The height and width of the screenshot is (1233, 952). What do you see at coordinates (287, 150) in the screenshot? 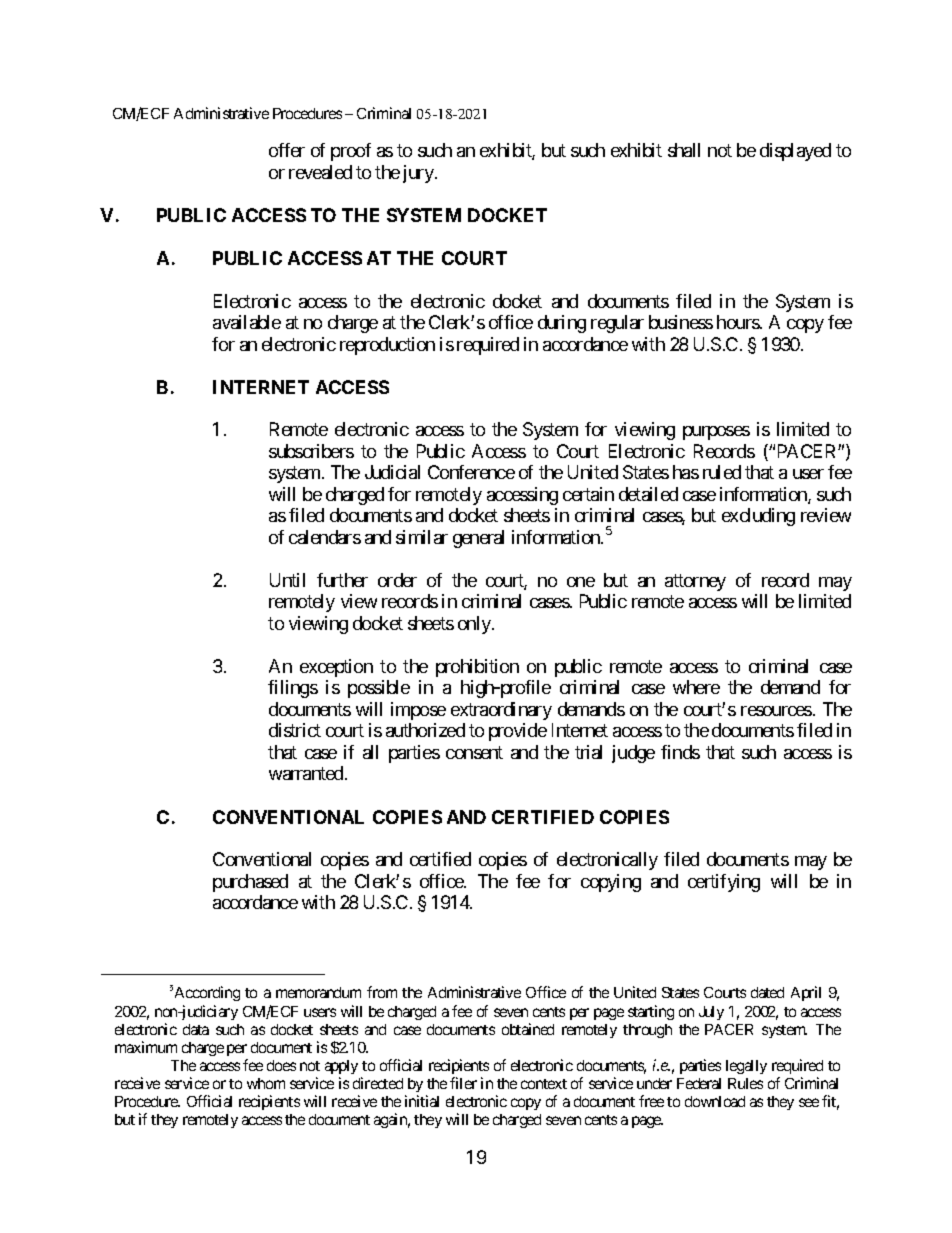
I see `offer` at bounding box center [287, 150].
